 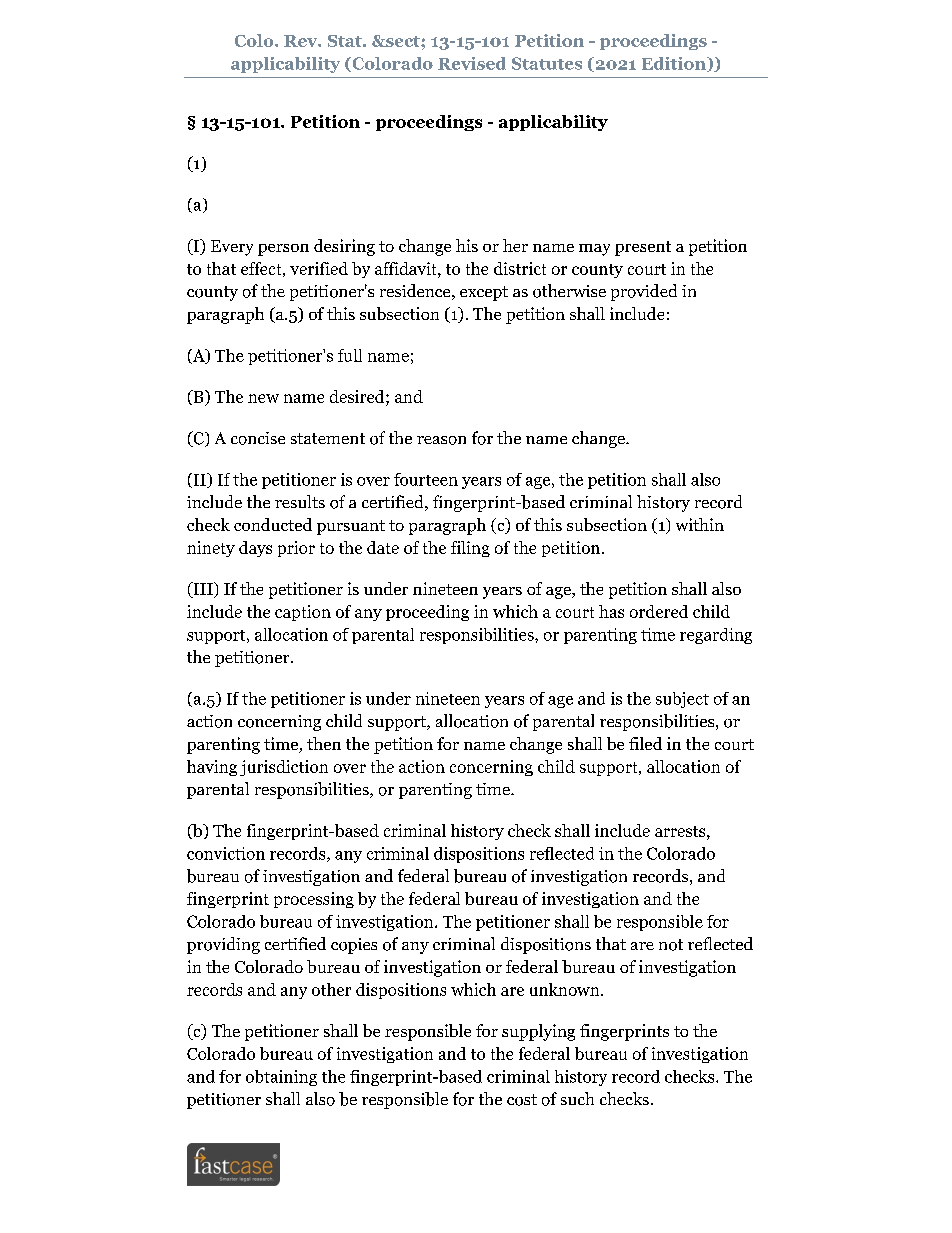 What do you see at coordinates (226, 853) in the screenshot?
I see `conviction` at bounding box center [226, 853].
